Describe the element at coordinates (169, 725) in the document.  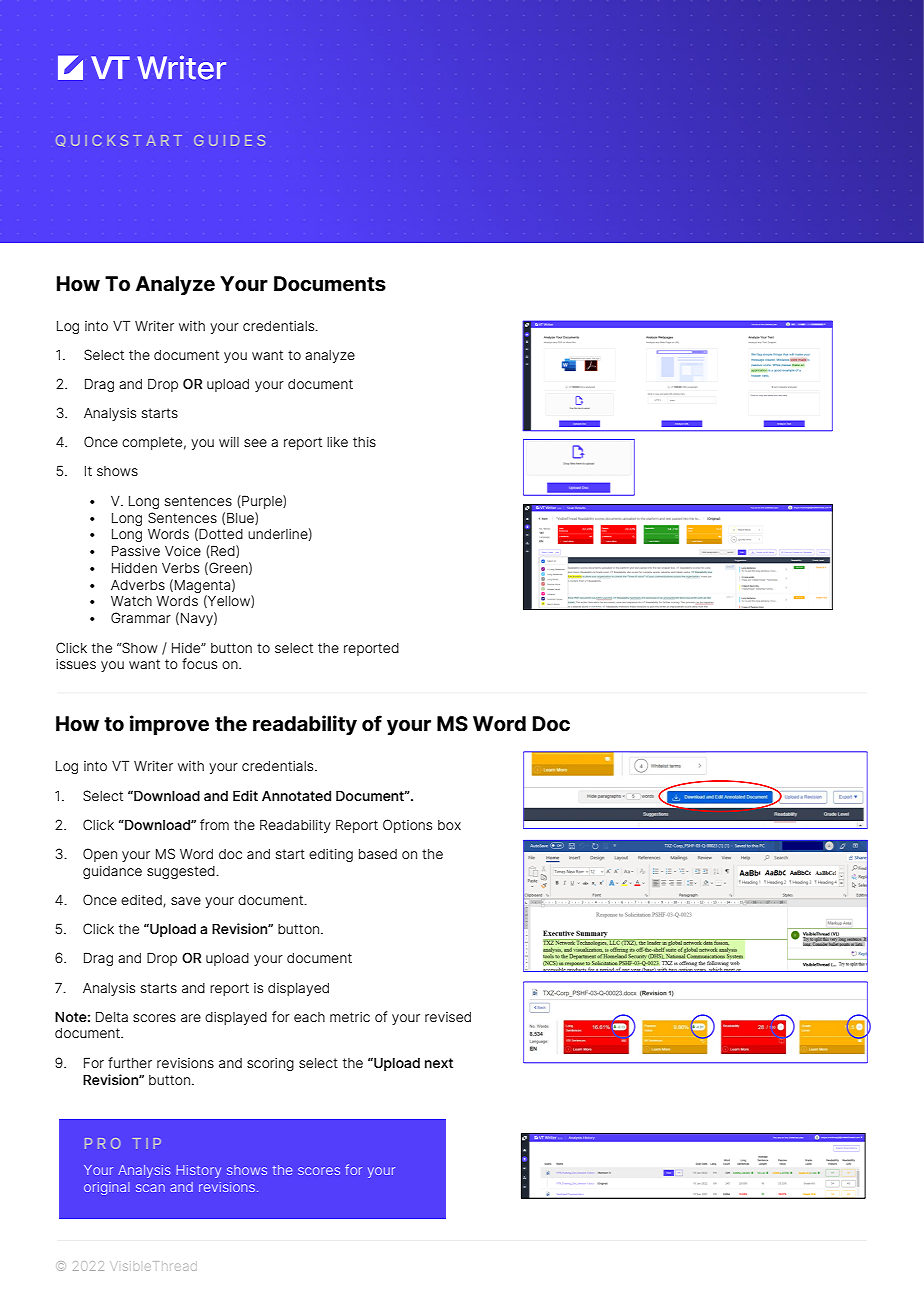
I see `improve` at that location.
